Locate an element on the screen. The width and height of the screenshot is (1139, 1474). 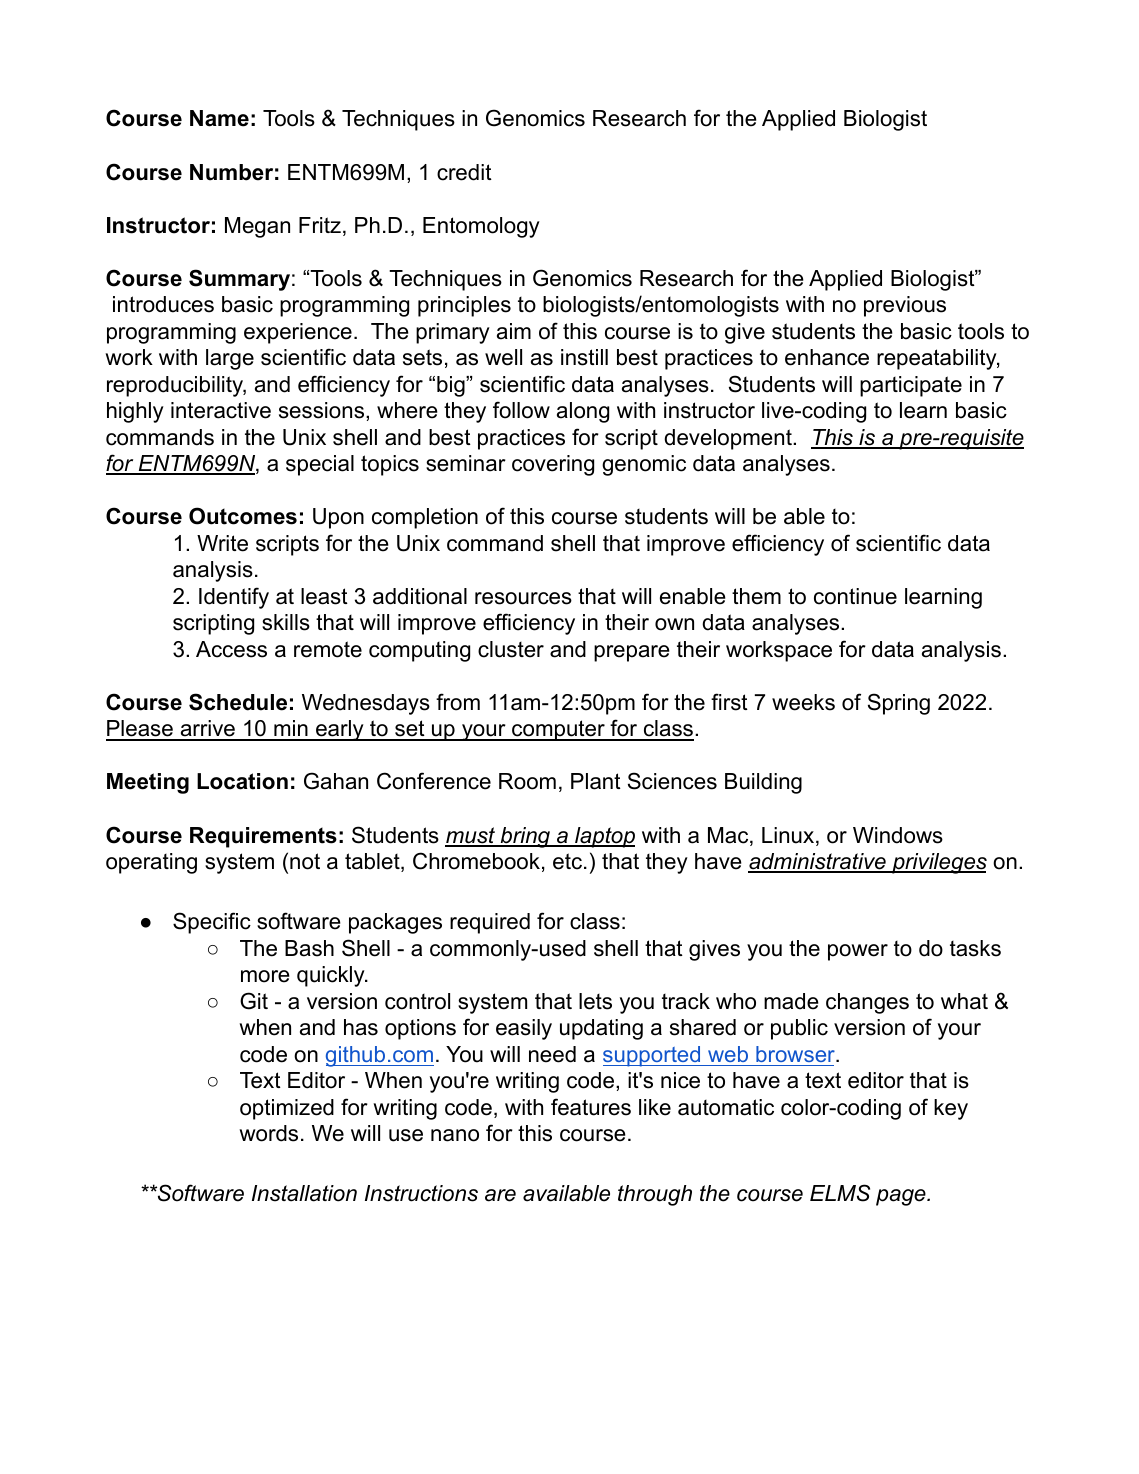
credit is located at coordinates (464, 172).
